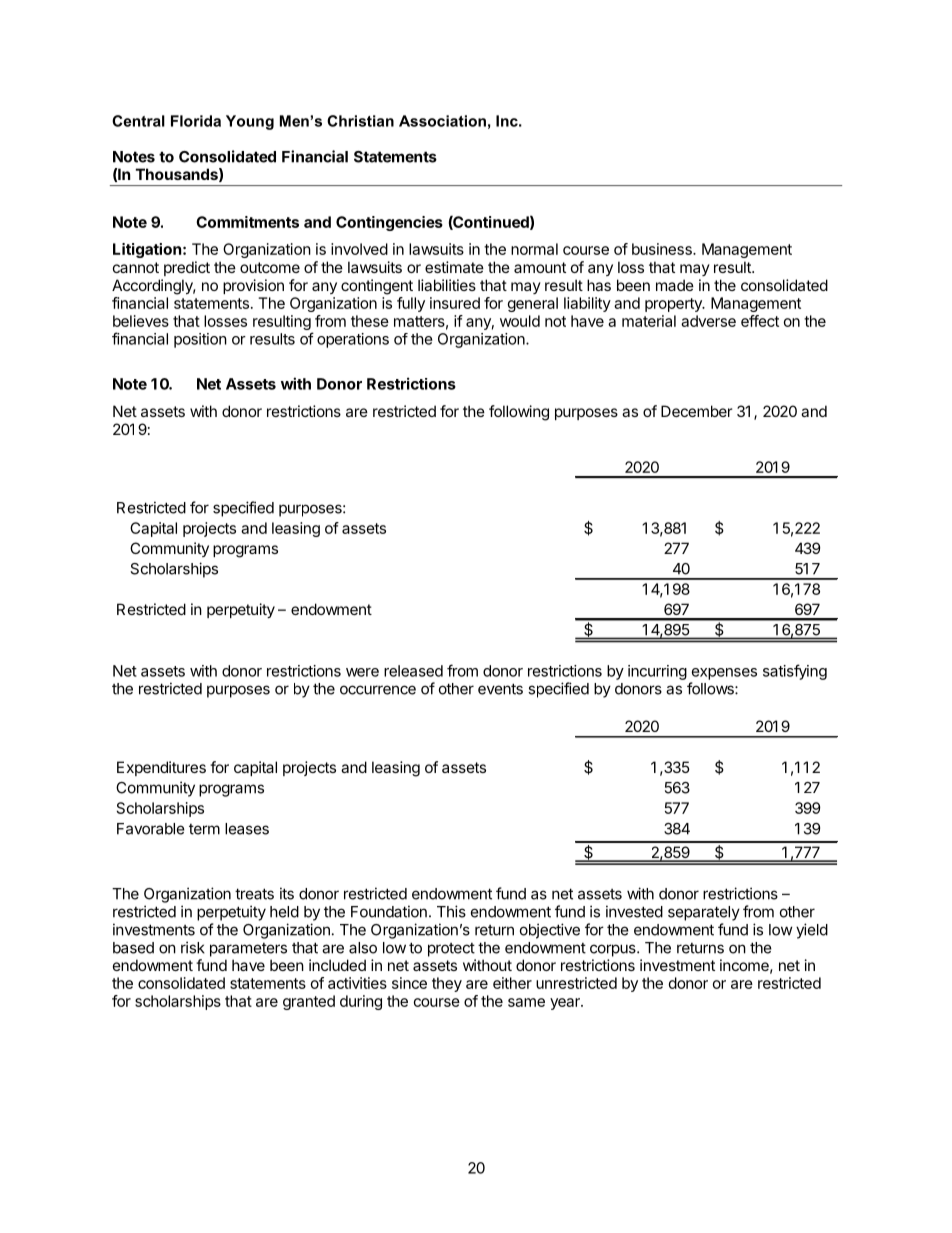  What do you see at coordinates (200, 340) in the screenshot?
I see `position` at bounding box center [200, 340].
